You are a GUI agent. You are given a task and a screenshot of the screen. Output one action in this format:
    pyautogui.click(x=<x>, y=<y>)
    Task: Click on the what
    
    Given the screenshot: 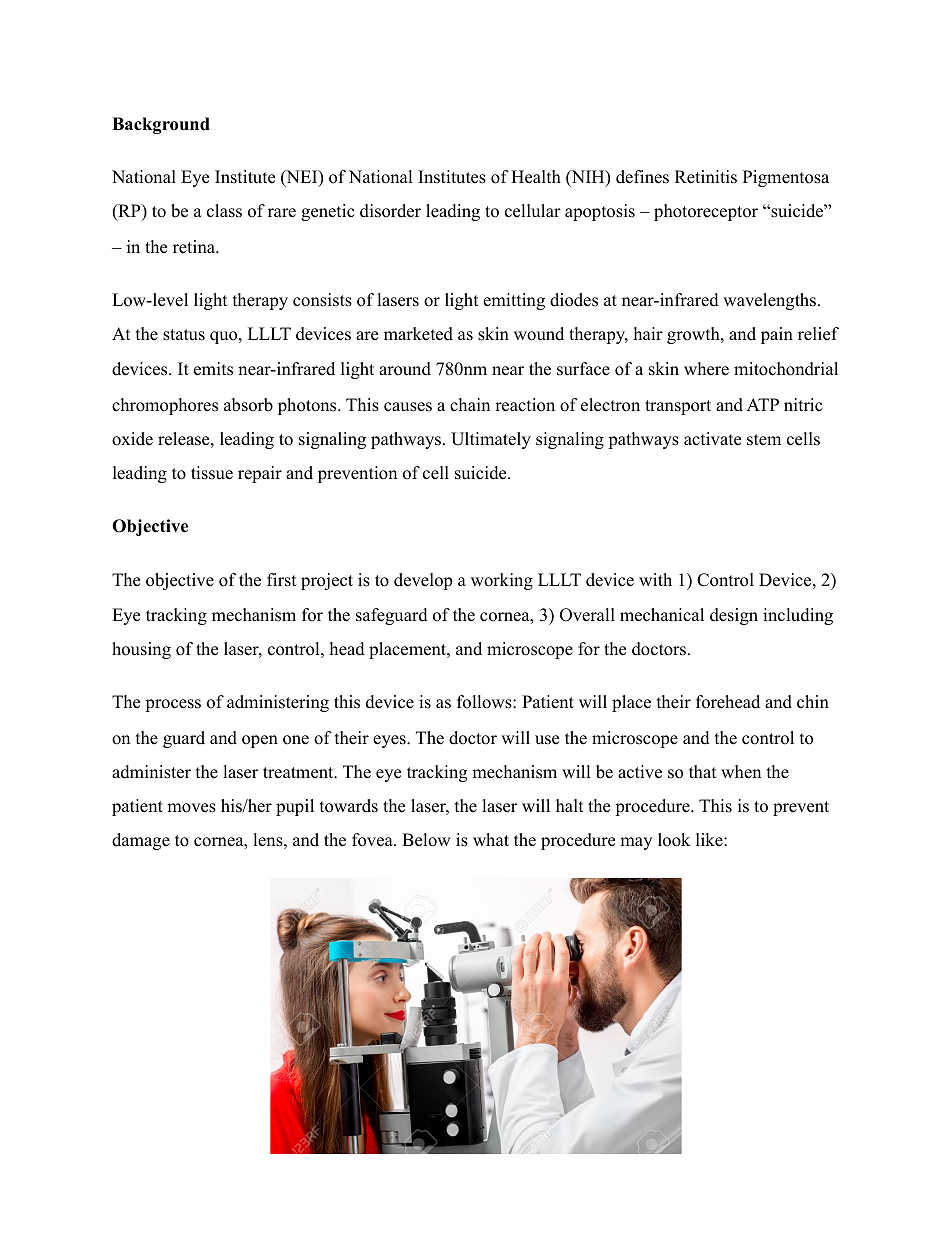 What is the action you would take?
    pyautogui.click(x=491, y=839)
